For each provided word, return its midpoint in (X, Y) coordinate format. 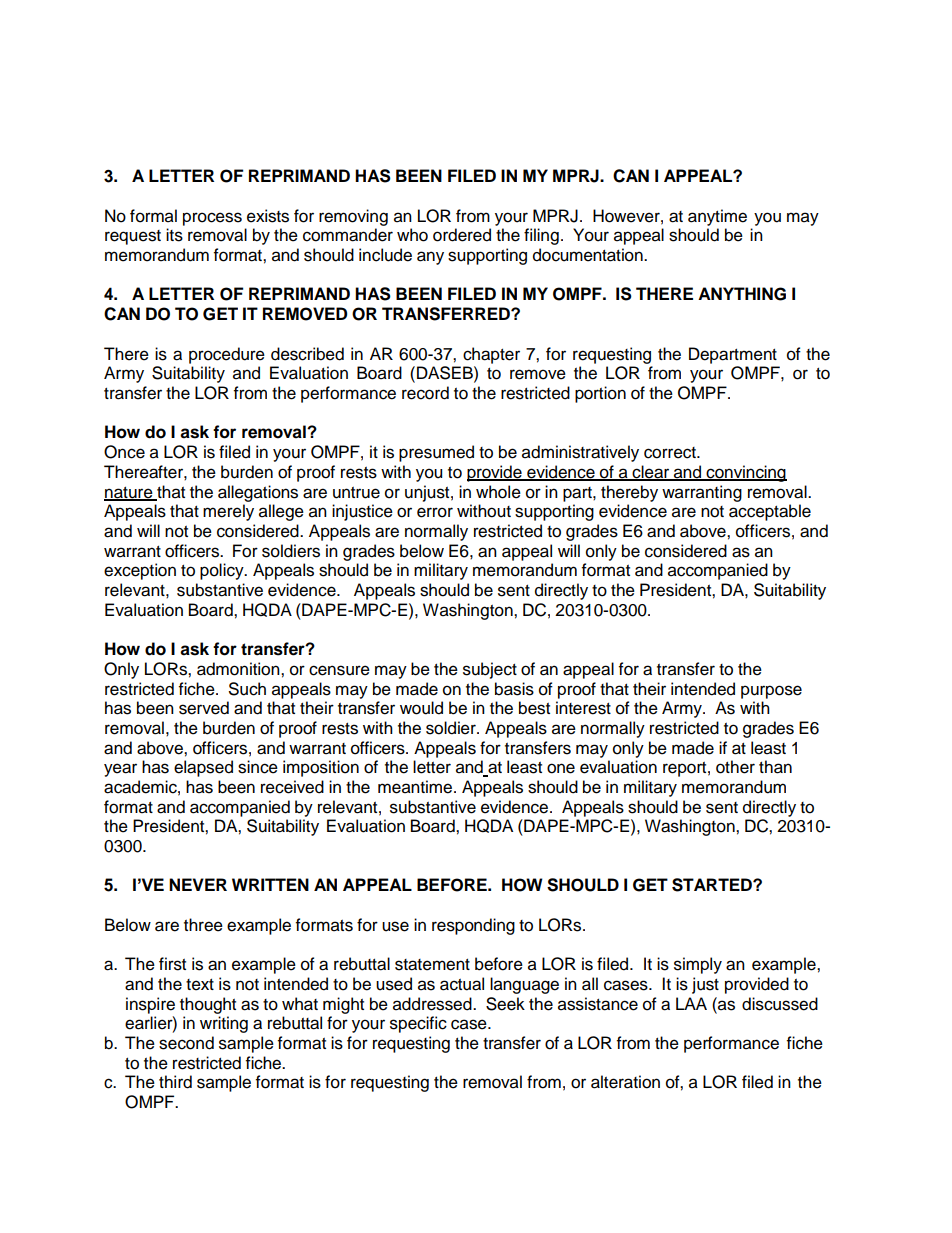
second (186, 1043)
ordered (462, 235)
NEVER (198, 884)
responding (473, 926)
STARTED (713, 885)
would (421, 708)
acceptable (770, 512)
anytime (717, 217)
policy (223, 571)
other (735, 767)
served (204, 708)
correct (671, 453)
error (435, 512)
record (425, 393)
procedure (227, 355)
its (174, 235)
